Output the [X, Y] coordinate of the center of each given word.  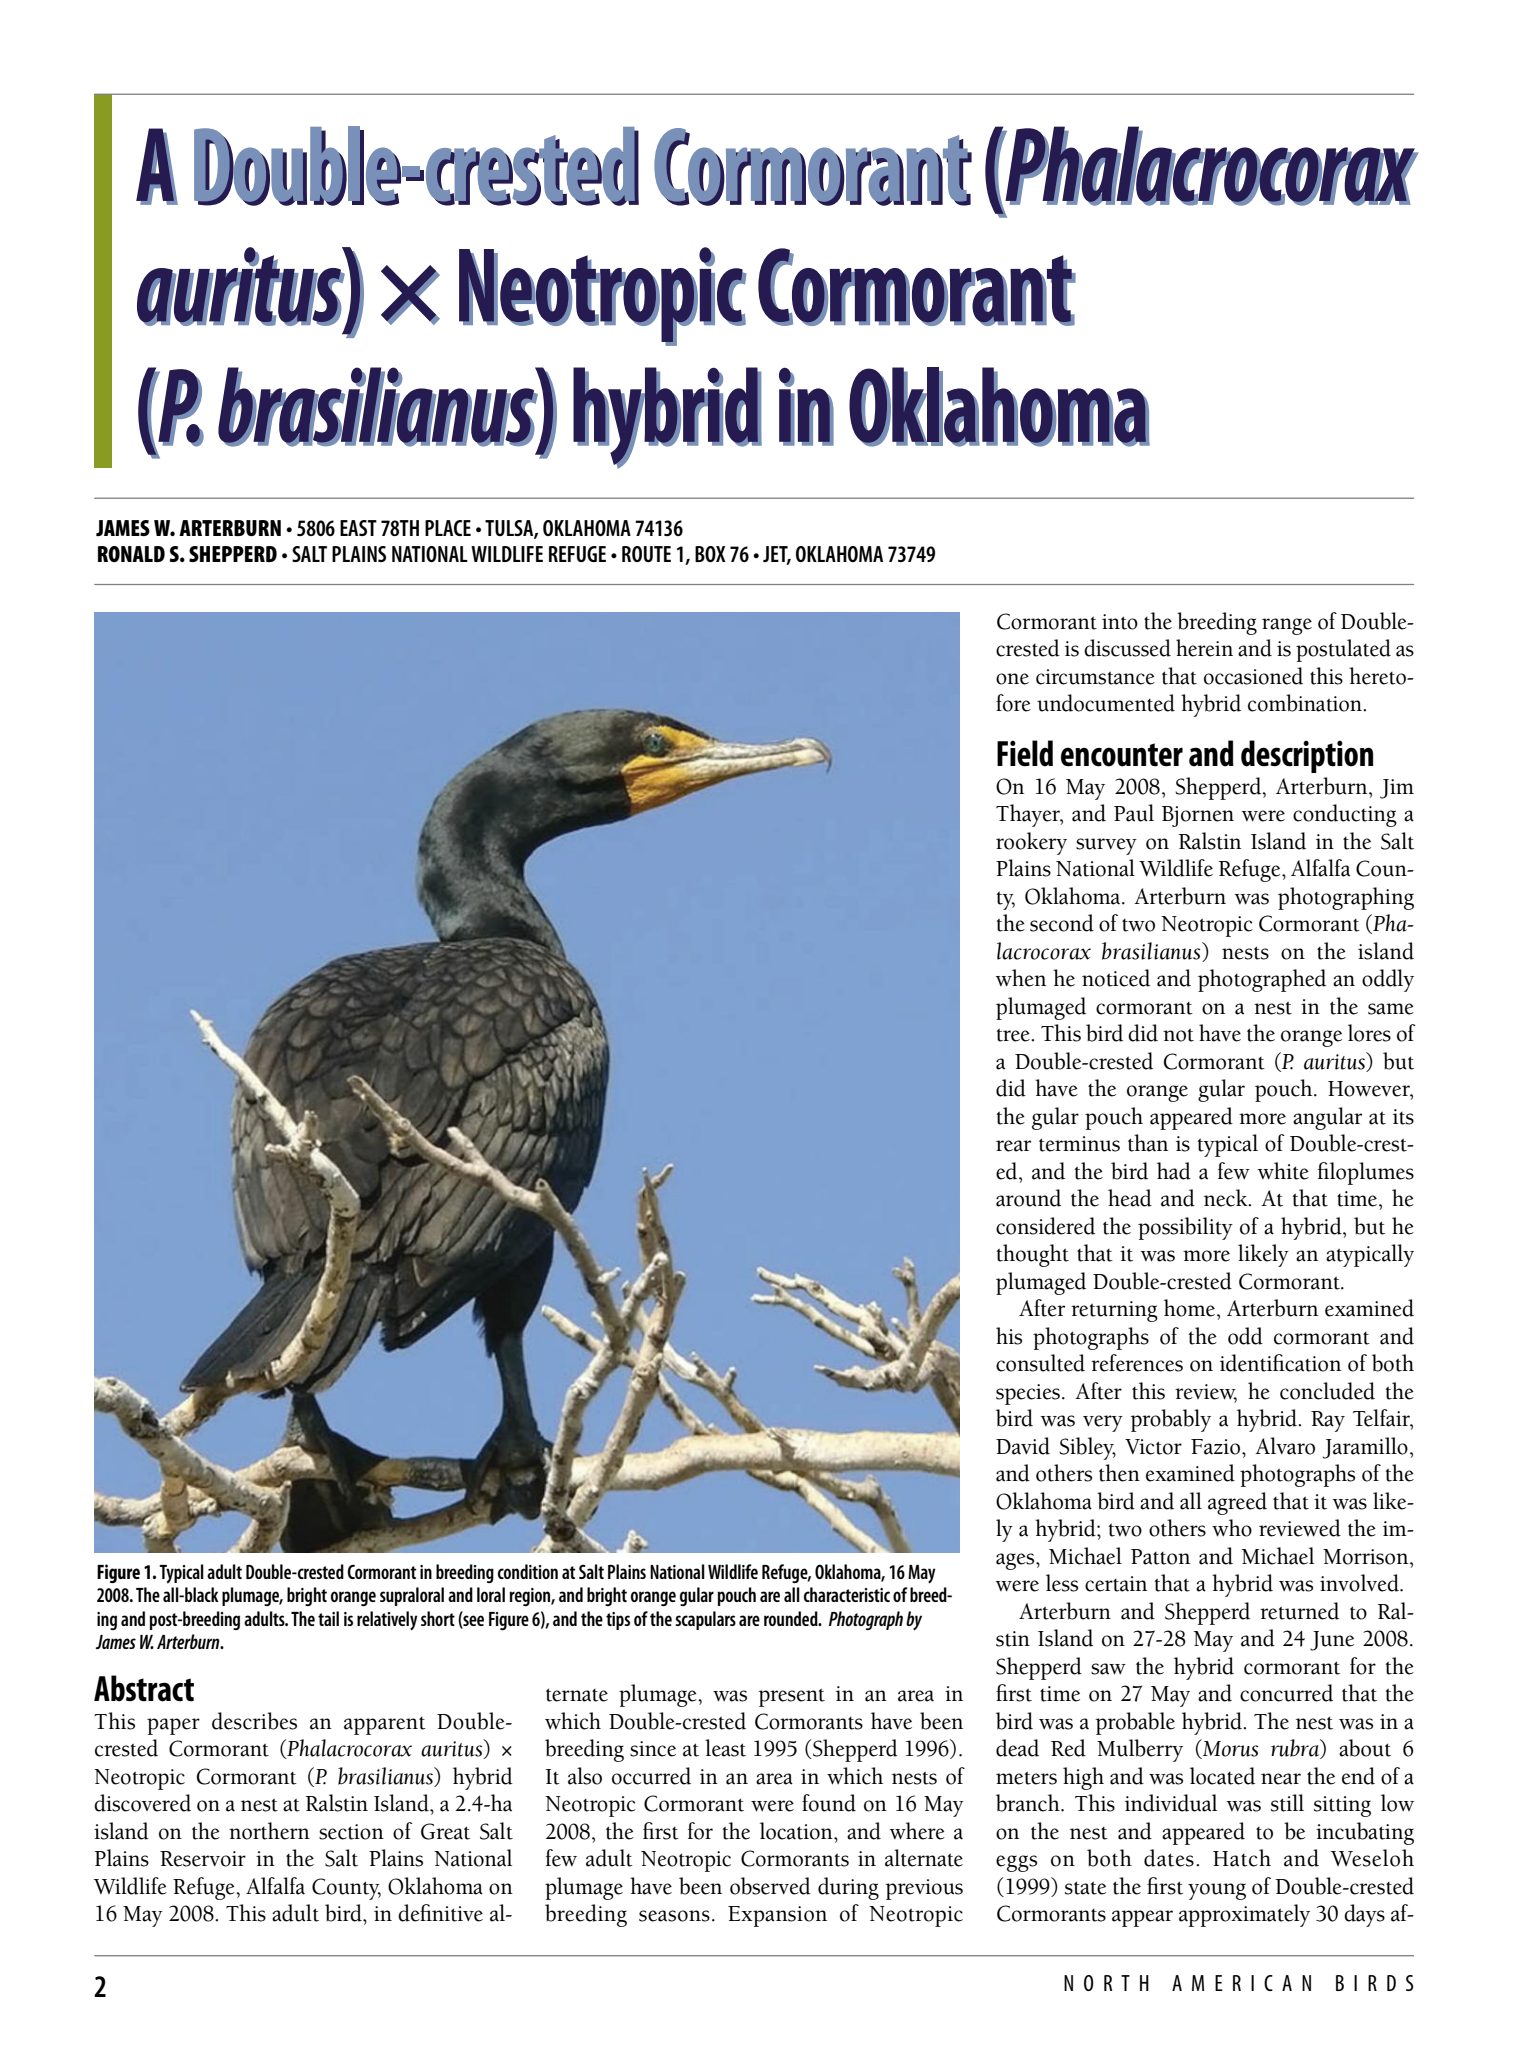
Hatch [1242, 1858]
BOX [710, 554]
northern [269, 1831]
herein [1204, 648]
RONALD [131, 554]
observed [770, 1886]
